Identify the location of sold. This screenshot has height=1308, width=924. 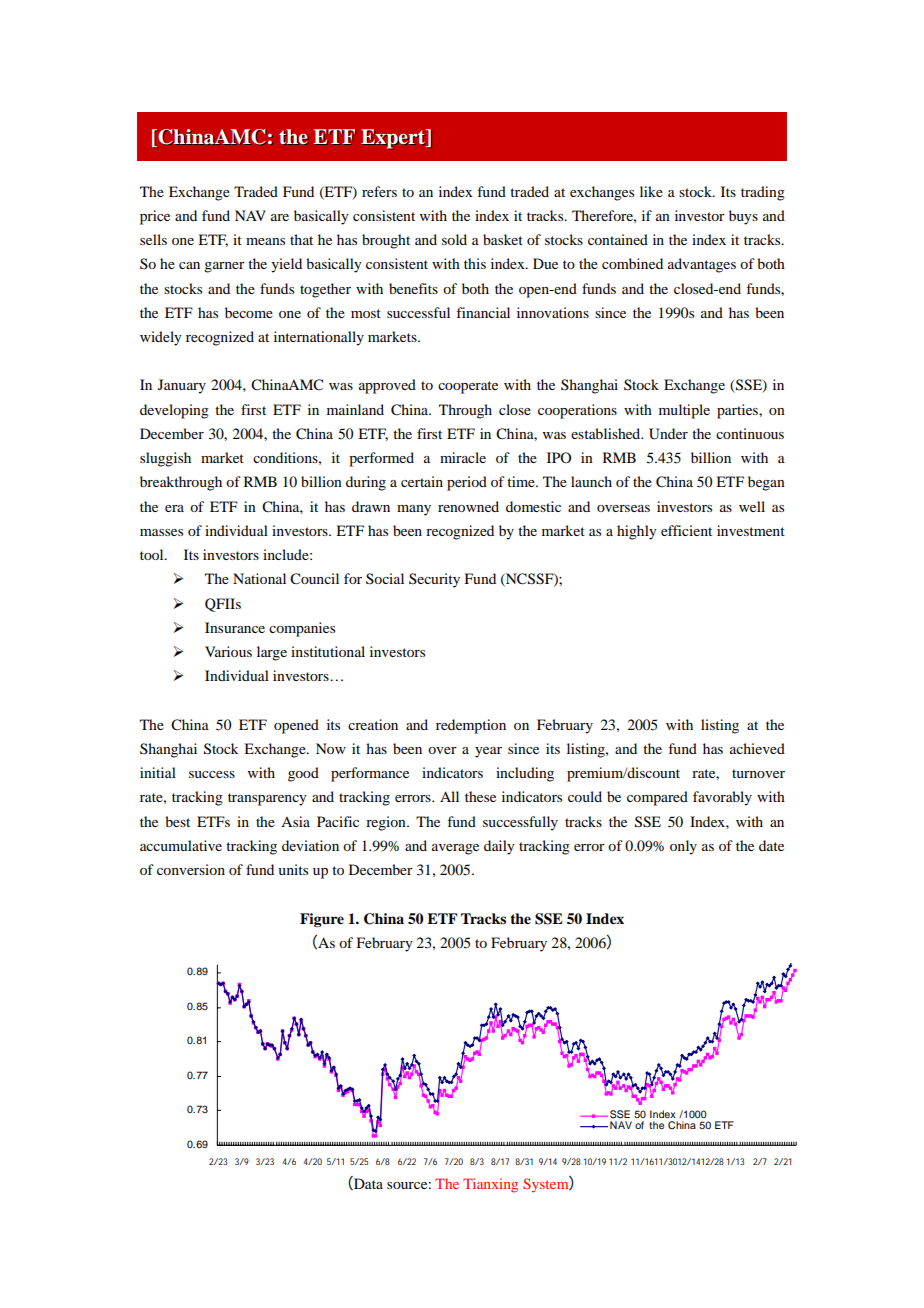
(454, 239).
